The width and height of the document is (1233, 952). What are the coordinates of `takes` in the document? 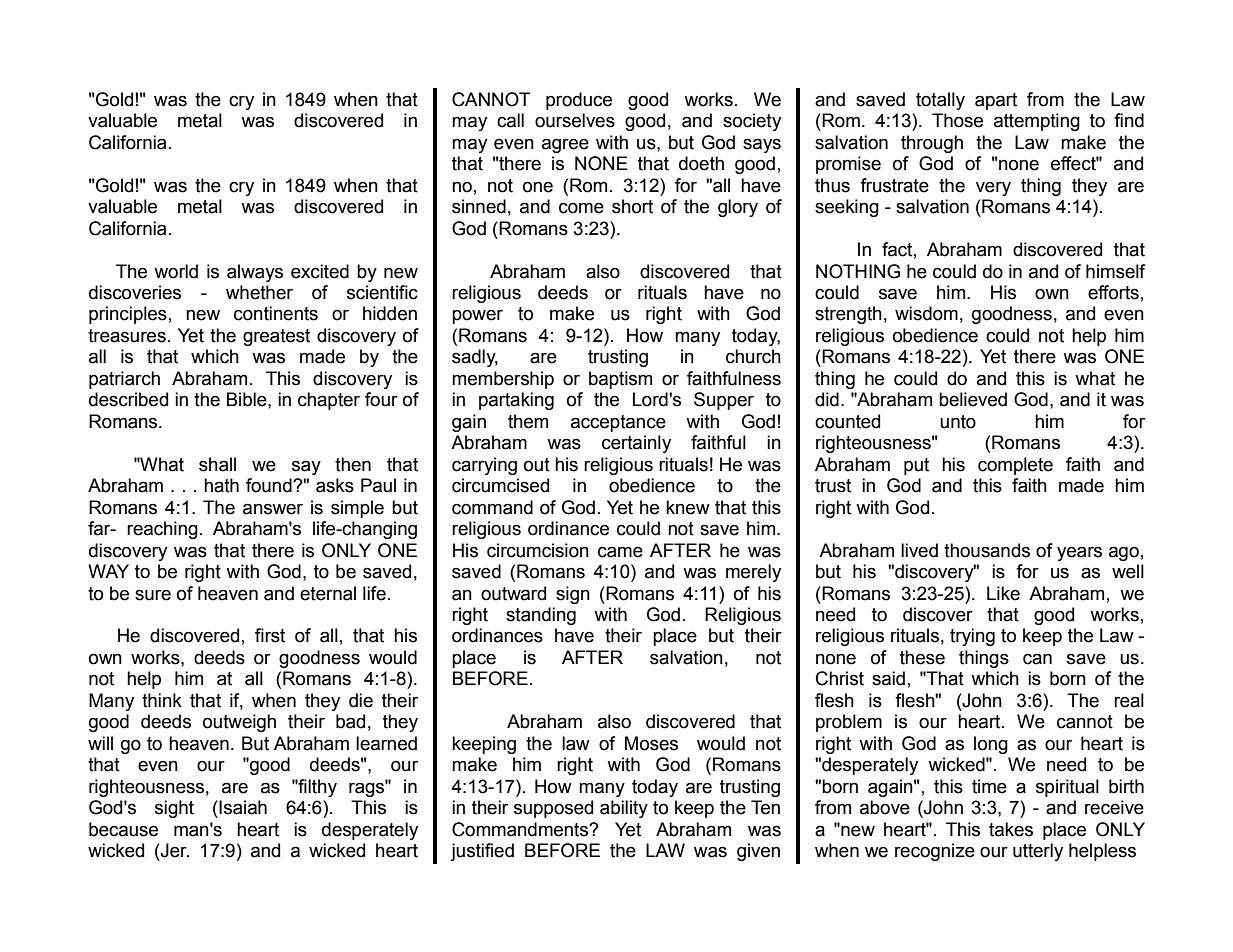 It's located at (1011, 829).
